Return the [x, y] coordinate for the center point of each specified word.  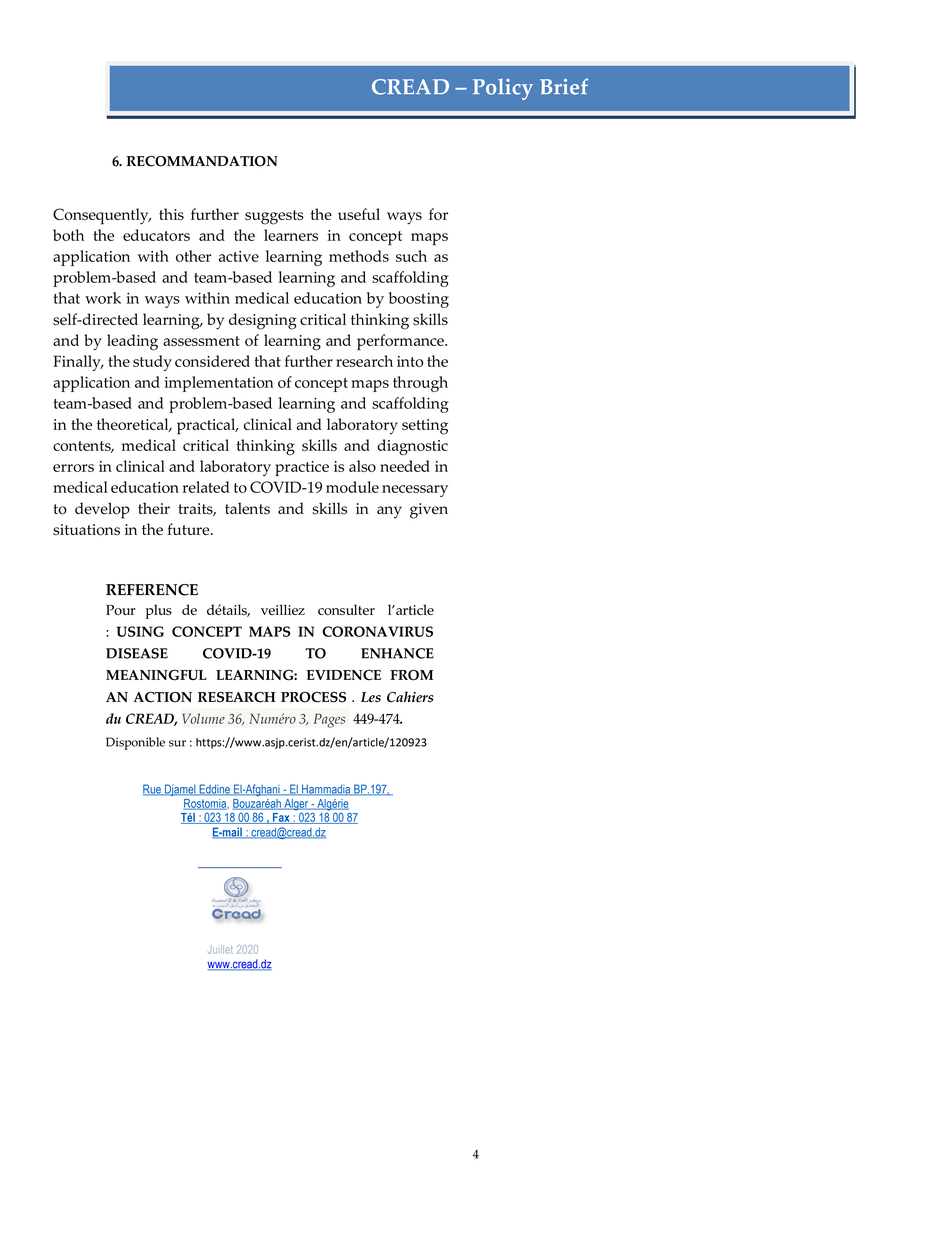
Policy [503, 89]
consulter [346, 609]
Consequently [102, 216]
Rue [153, 790]
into [410, 361]
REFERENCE [152, 590]
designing [263, 321]
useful [359, 214]
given [429, 511]
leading [132, 342]
